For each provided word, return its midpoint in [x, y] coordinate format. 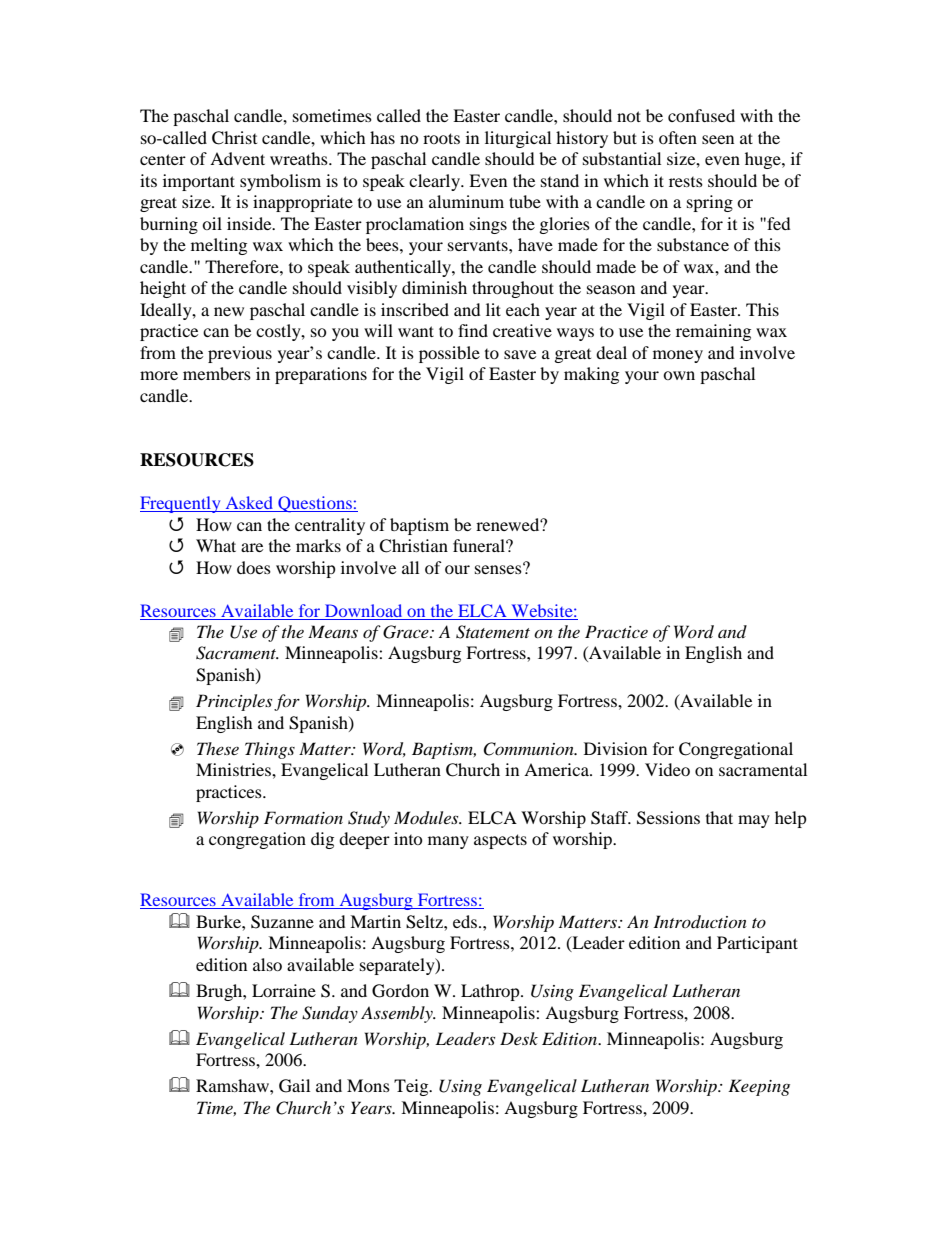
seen [718, 139]
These [218, 748]
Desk [519, 1038]
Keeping [759, 1087]
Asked [249, 504]
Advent [237, 158]
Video [667, 769]
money [678, 356]
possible [449, 354]
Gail [294, 1086]
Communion [529, 749]
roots [441, 138]
